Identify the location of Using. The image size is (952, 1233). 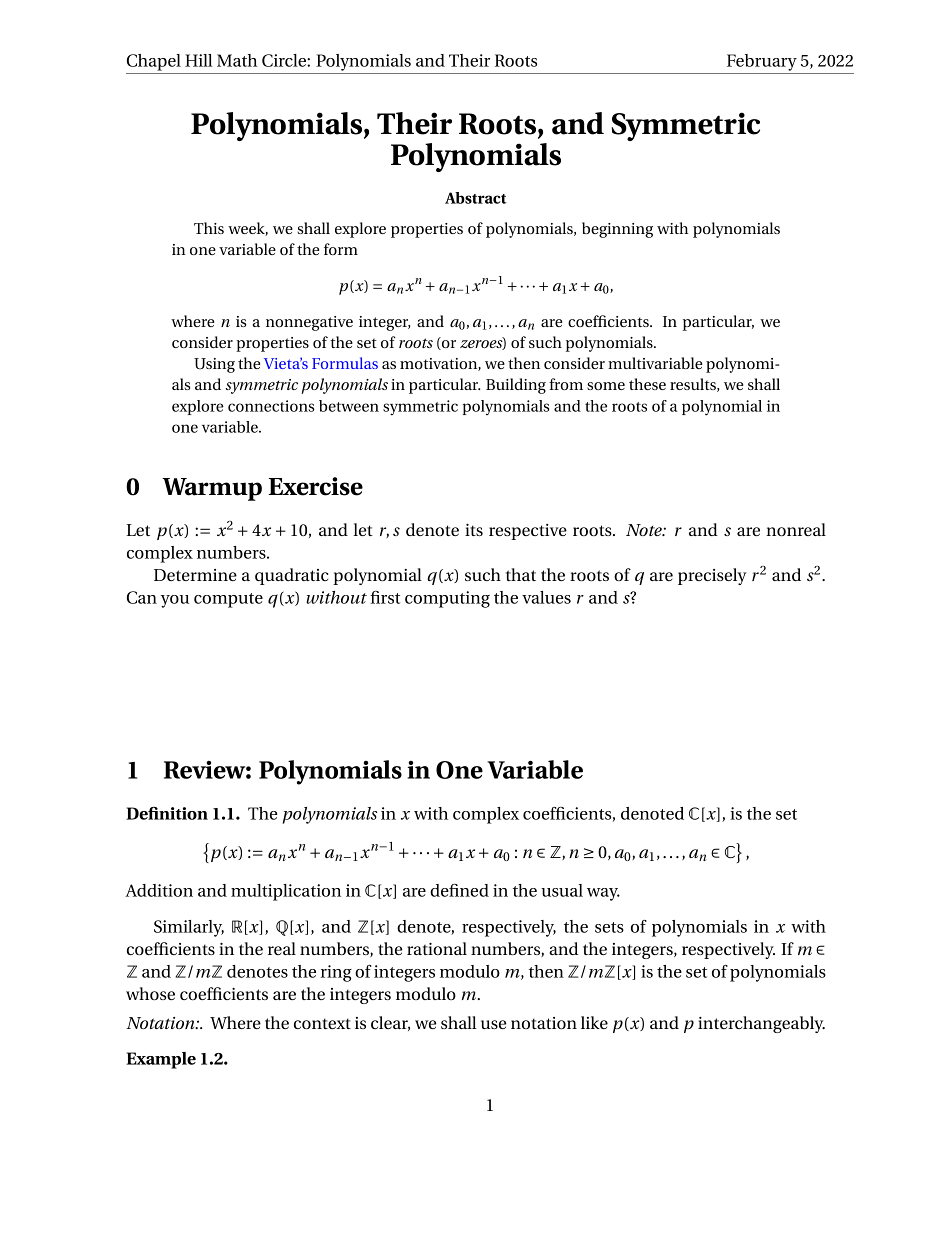
(214, 365).
